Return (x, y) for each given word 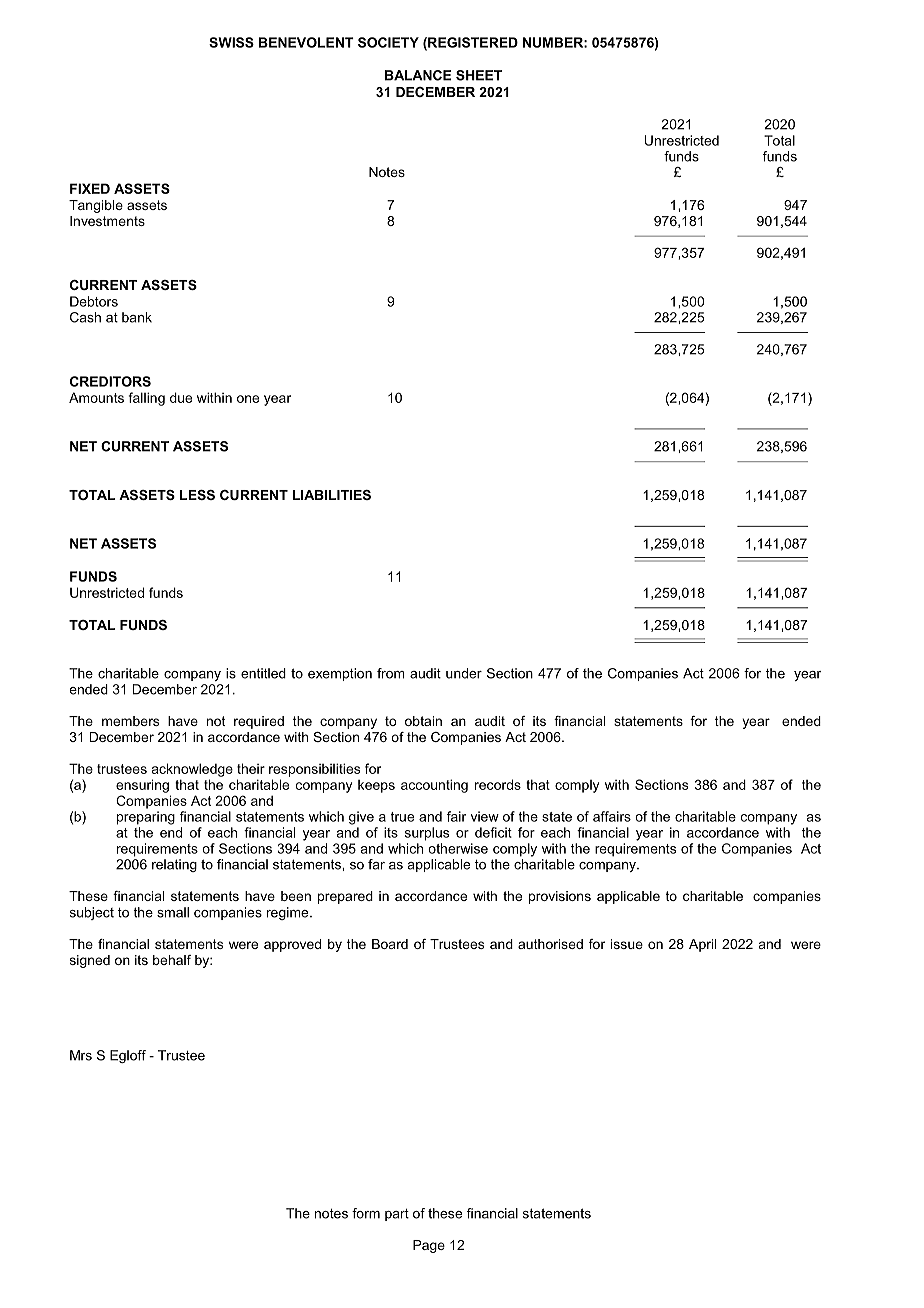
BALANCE (418, 75)
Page (429, 1246)
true (402, 817)
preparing (146, 818)
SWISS (231, 42)
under (464, 673)
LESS (197, 495)
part (397, 1215)
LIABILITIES (332, 495)
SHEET (479, 75)
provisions (560, 897)
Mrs (81, 1055)
